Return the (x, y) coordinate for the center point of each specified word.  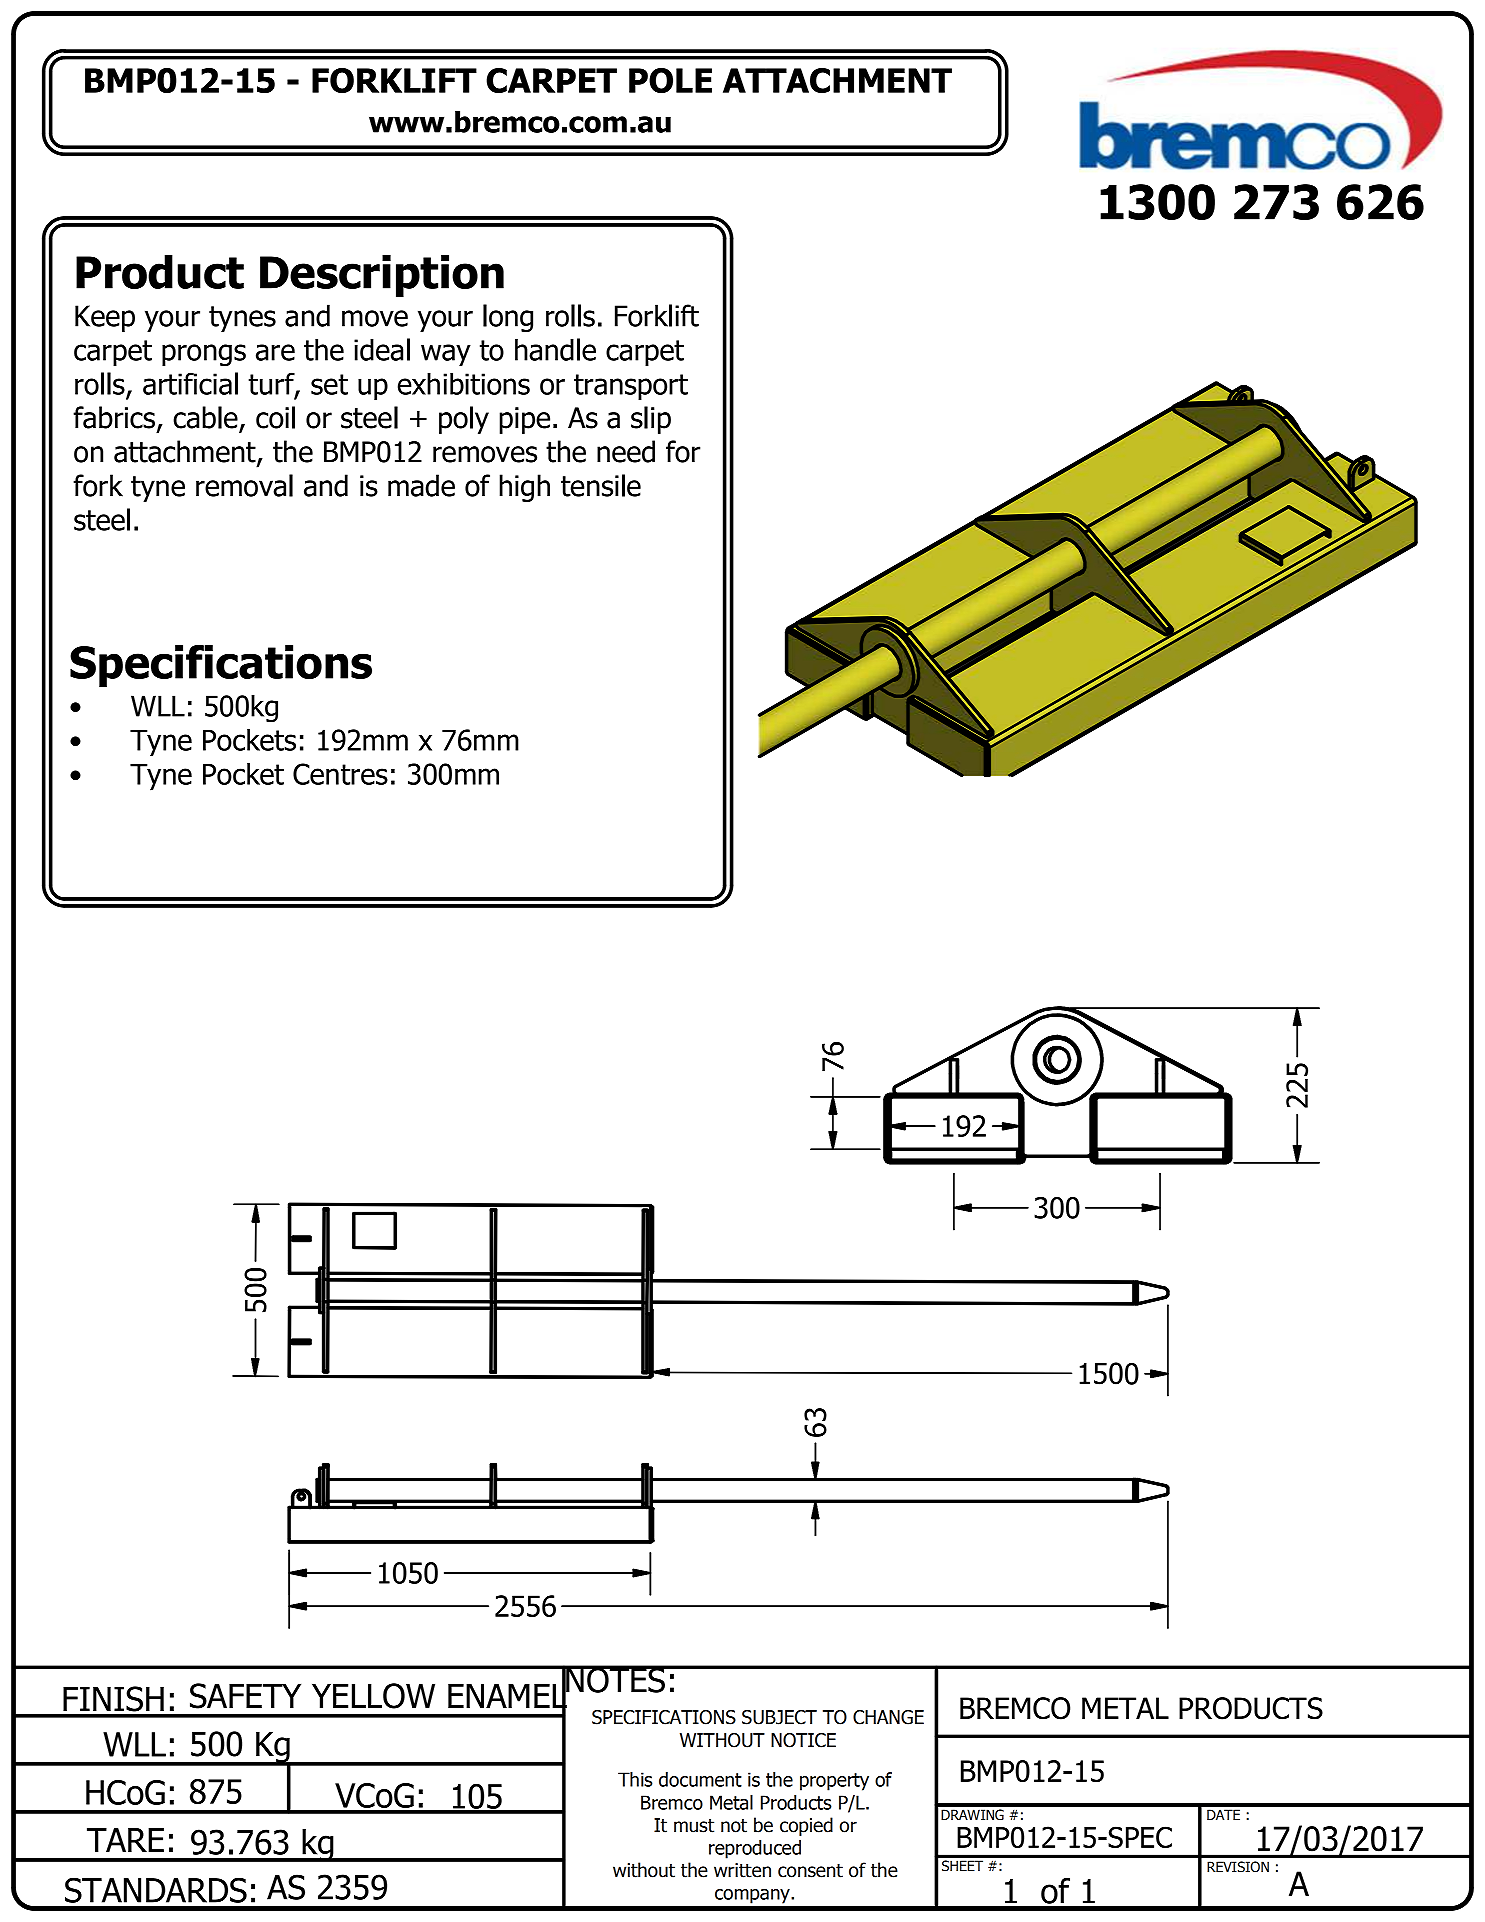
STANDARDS (156, 1890)
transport (631, 387)
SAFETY (245, 1696)
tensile (601, 485)
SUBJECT (779, 1717)
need (626, 451)
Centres (340, 774)
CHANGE (888, 1717)
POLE (670, 80)
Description (382, 276)
